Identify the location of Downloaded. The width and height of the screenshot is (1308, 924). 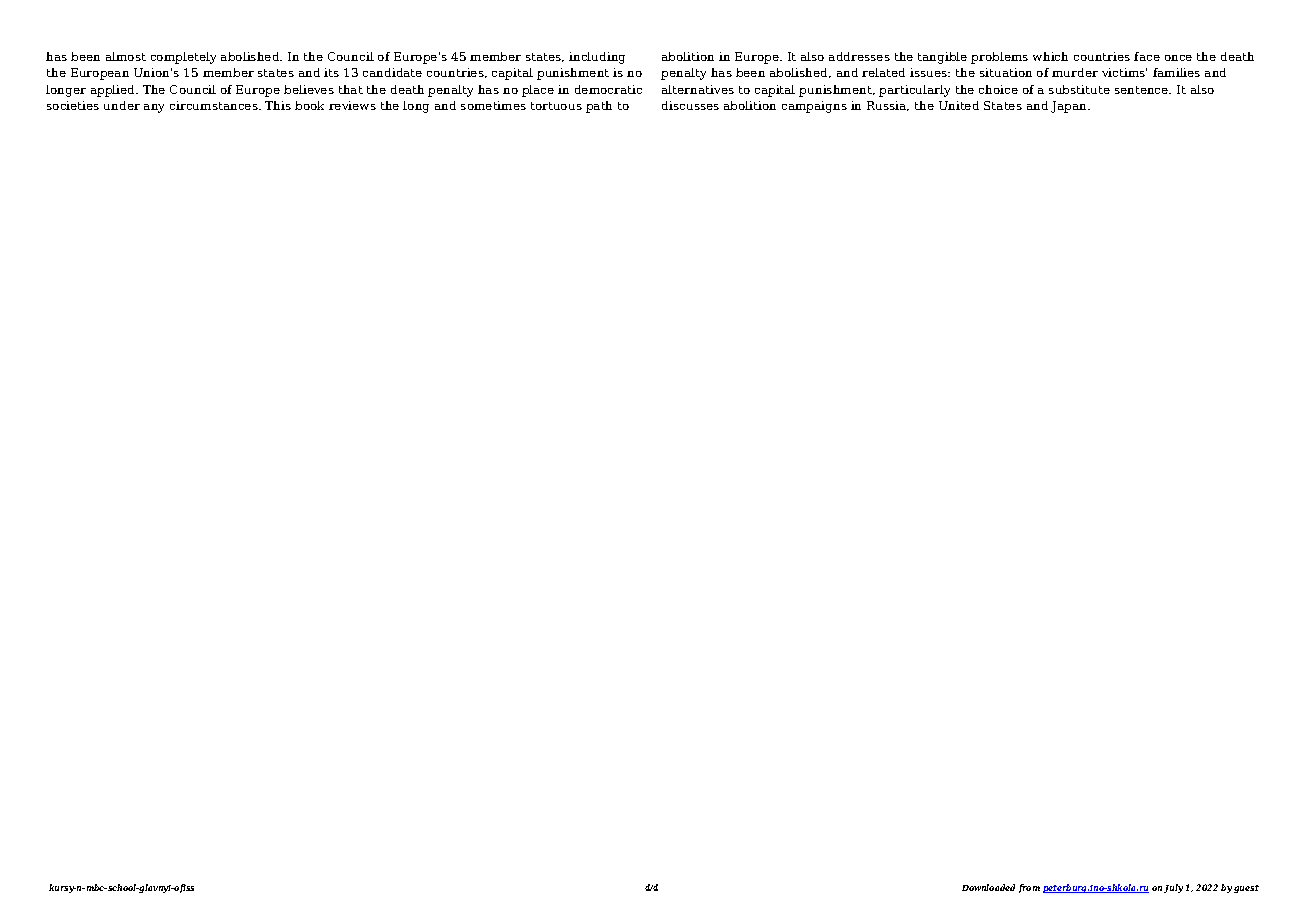
(988, 887).
